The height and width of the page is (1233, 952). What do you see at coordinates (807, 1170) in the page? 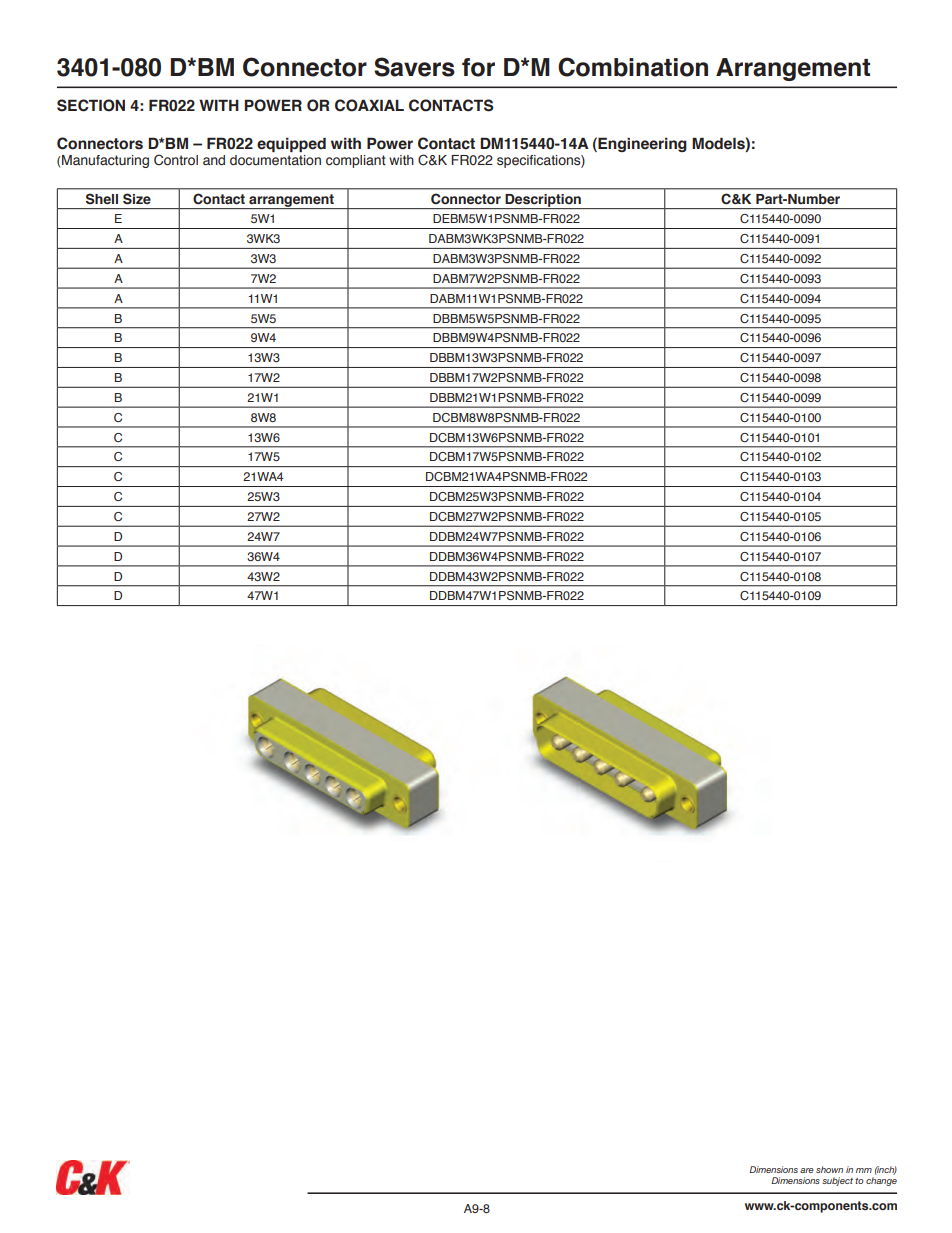
I see `are` at bounding box center [807, 1170].
